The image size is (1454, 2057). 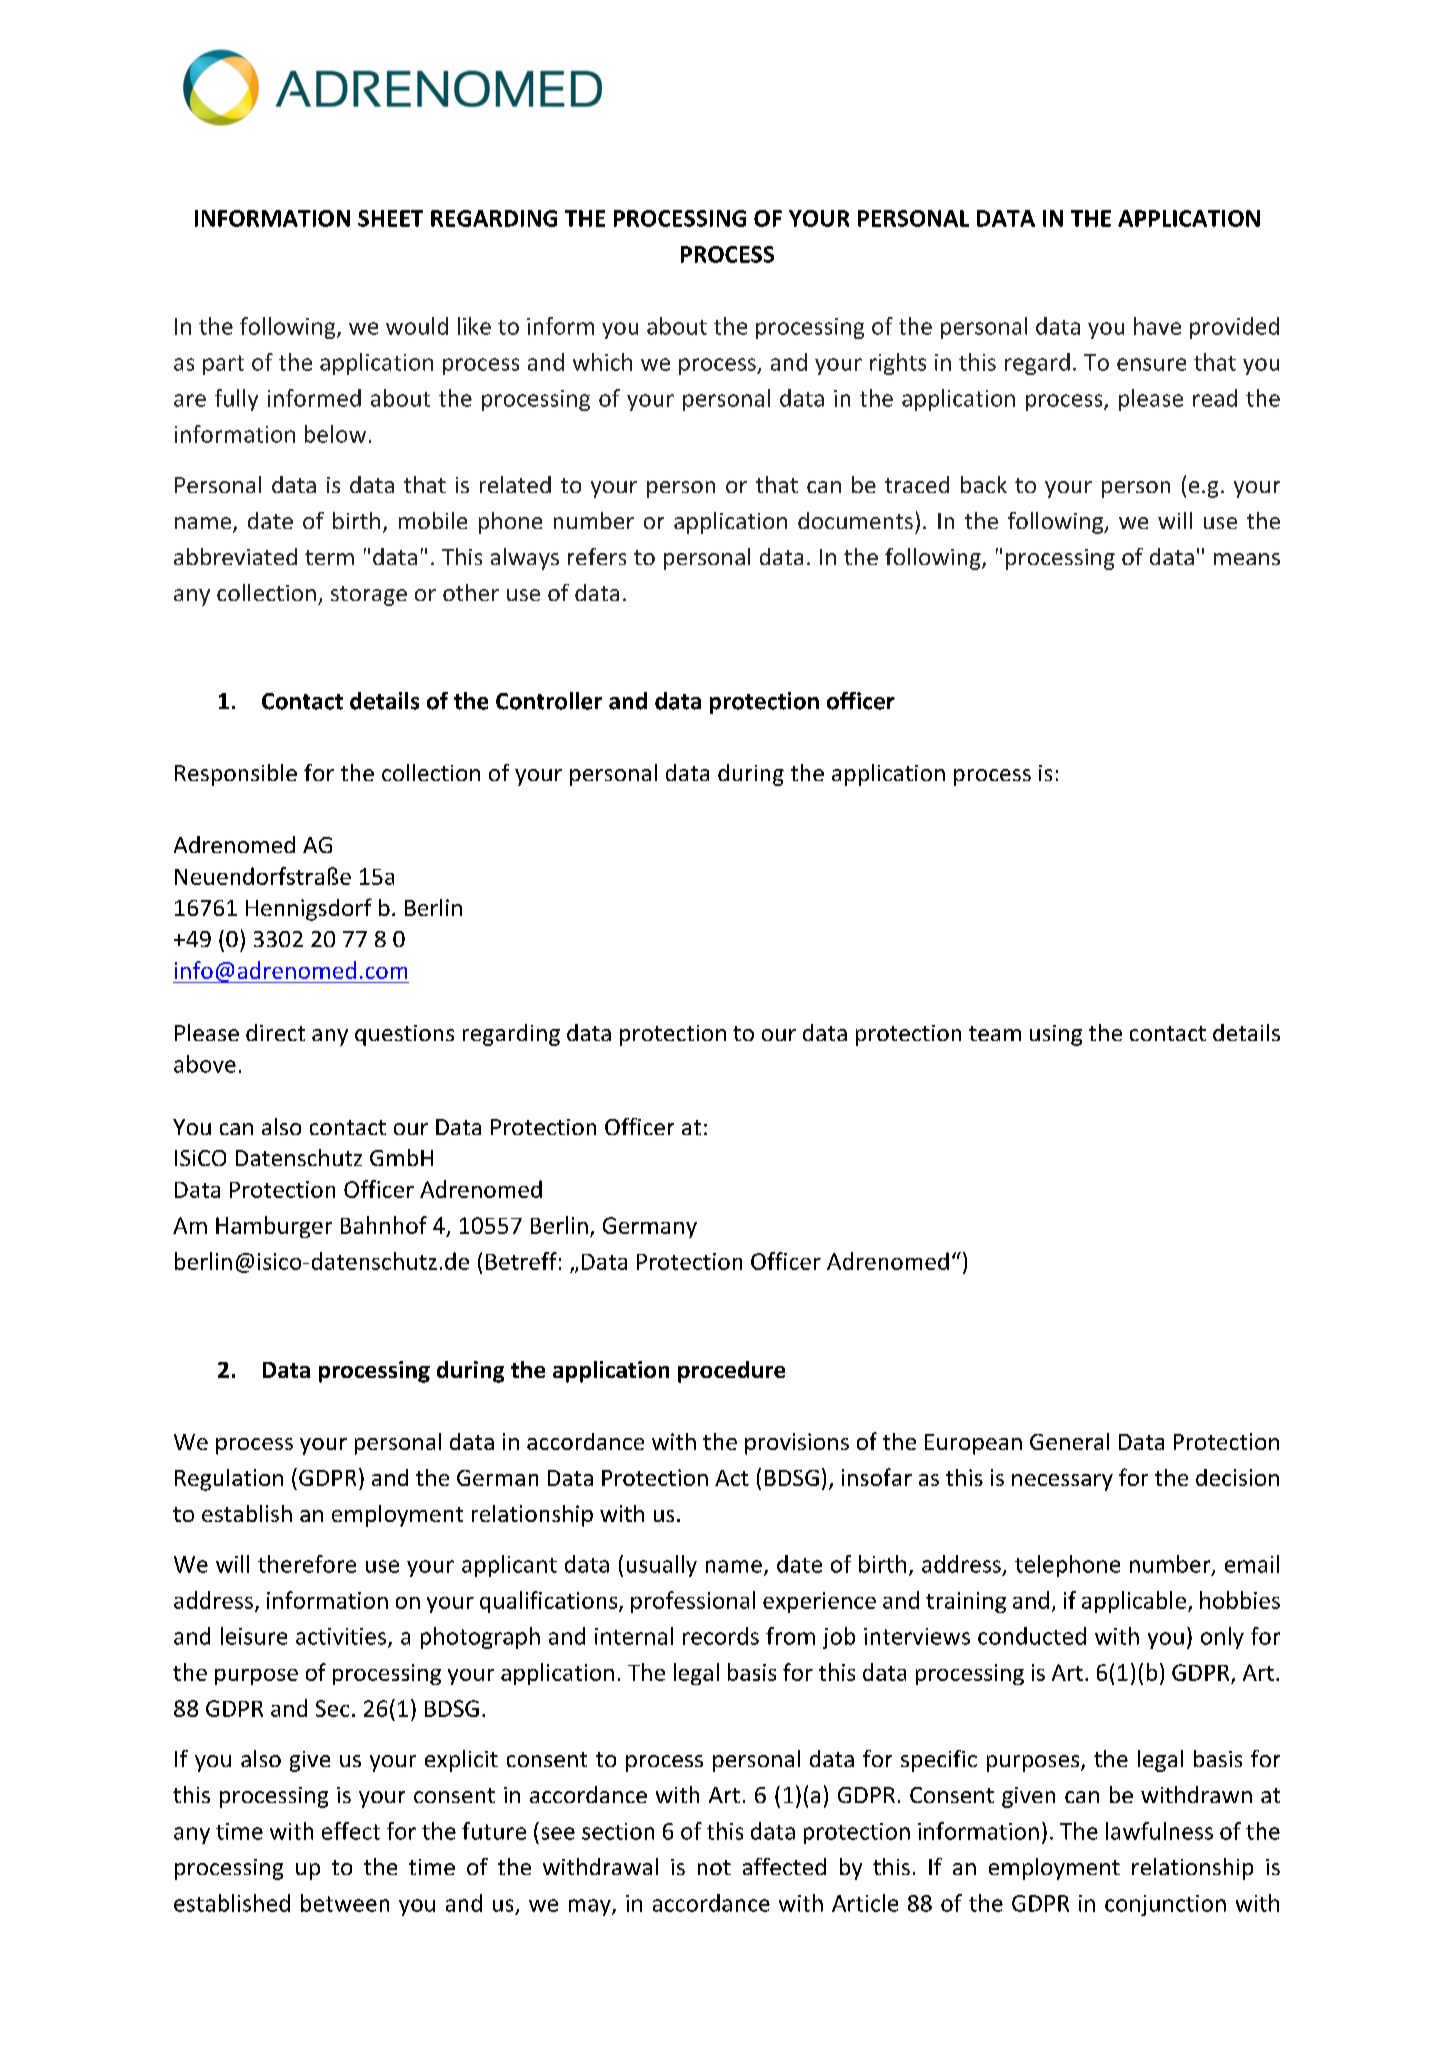 I want to click on team, so click(x=995, y=1033).
